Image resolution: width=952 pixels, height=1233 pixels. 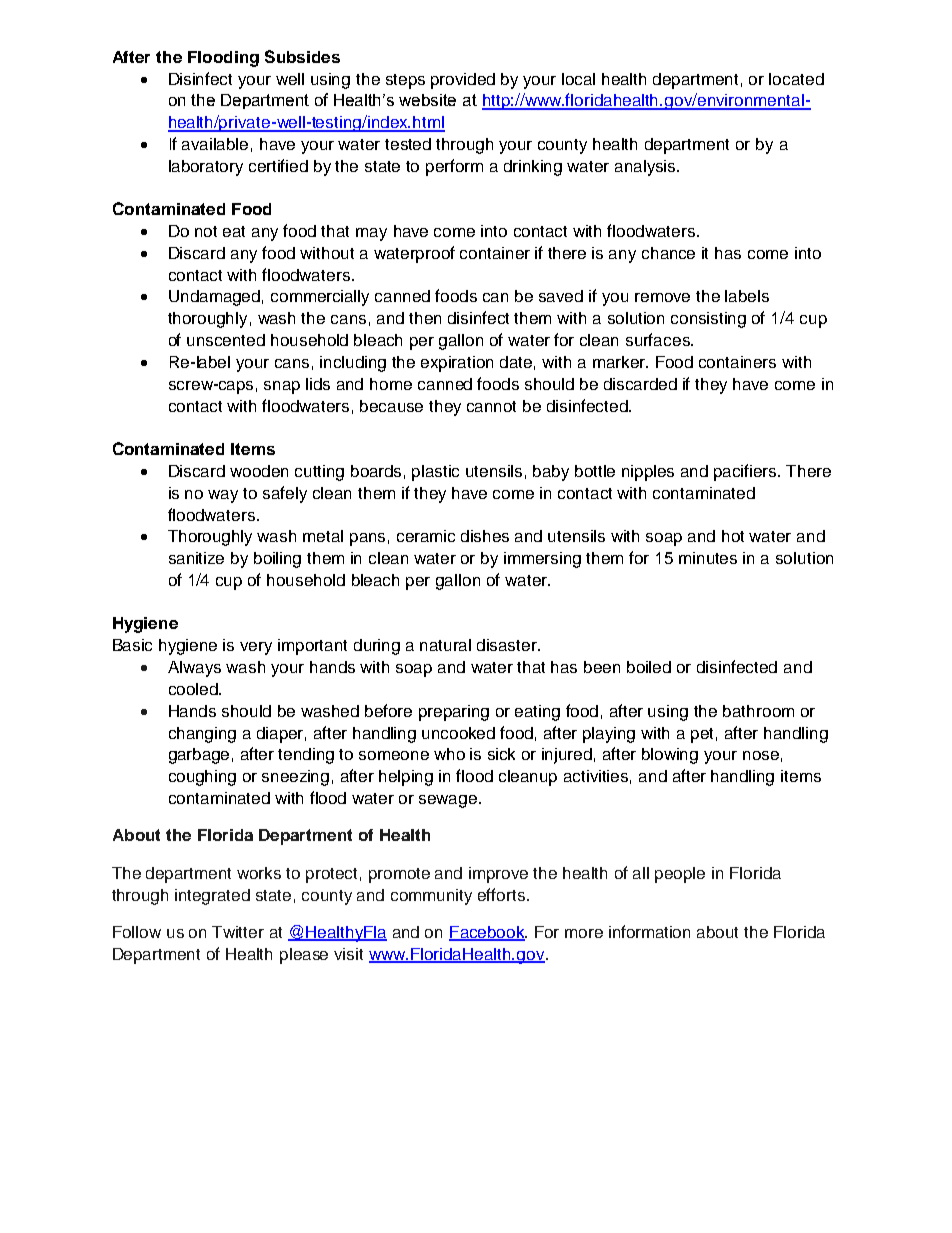 I want to click on Facebook, so click(x=488, y=933).
